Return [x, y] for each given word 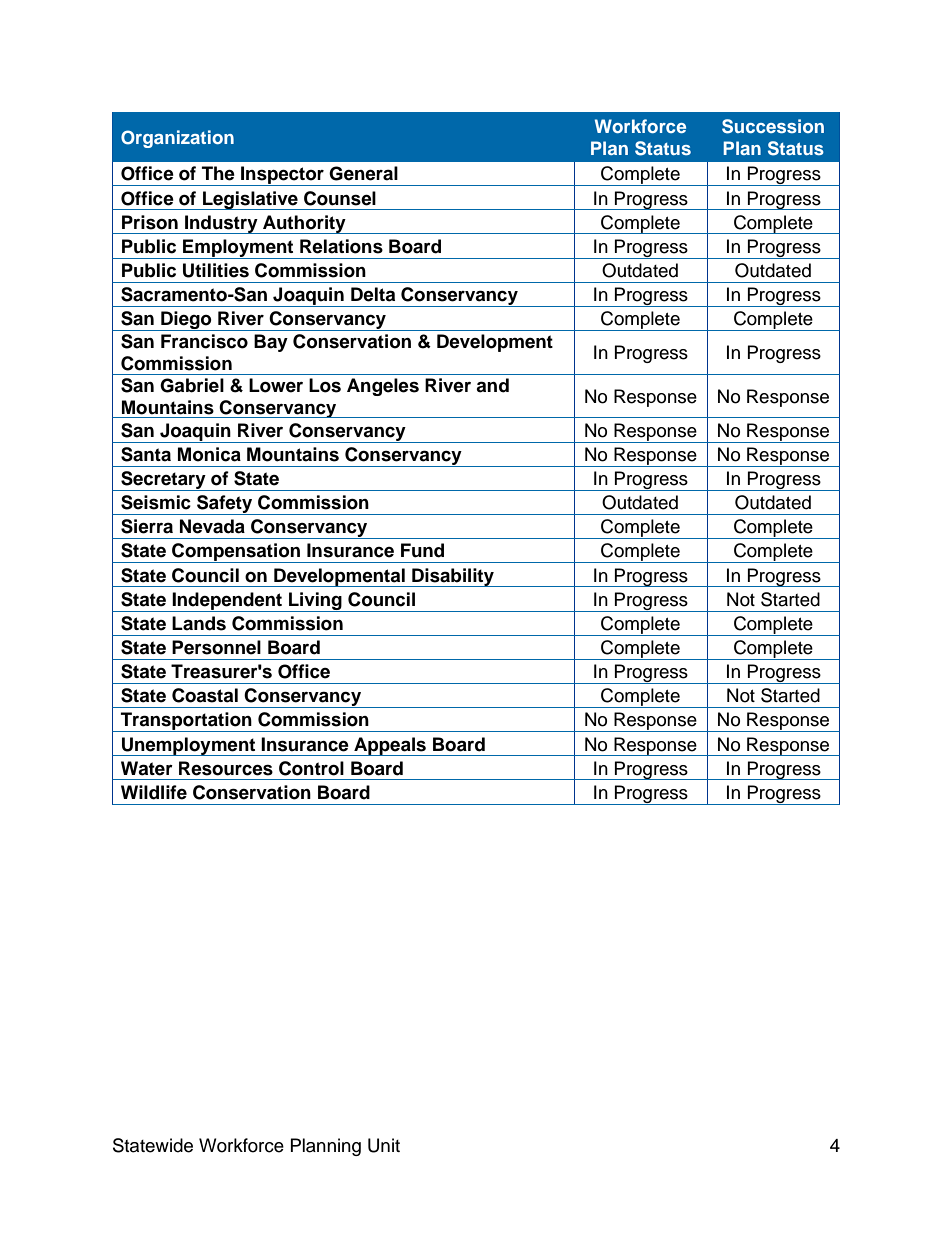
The [218, 173]
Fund [422, 550]
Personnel [216, 647]
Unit [384, 1145]
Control [311, 768]
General [363, 173]
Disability [453, 577]
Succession [773, 126]
